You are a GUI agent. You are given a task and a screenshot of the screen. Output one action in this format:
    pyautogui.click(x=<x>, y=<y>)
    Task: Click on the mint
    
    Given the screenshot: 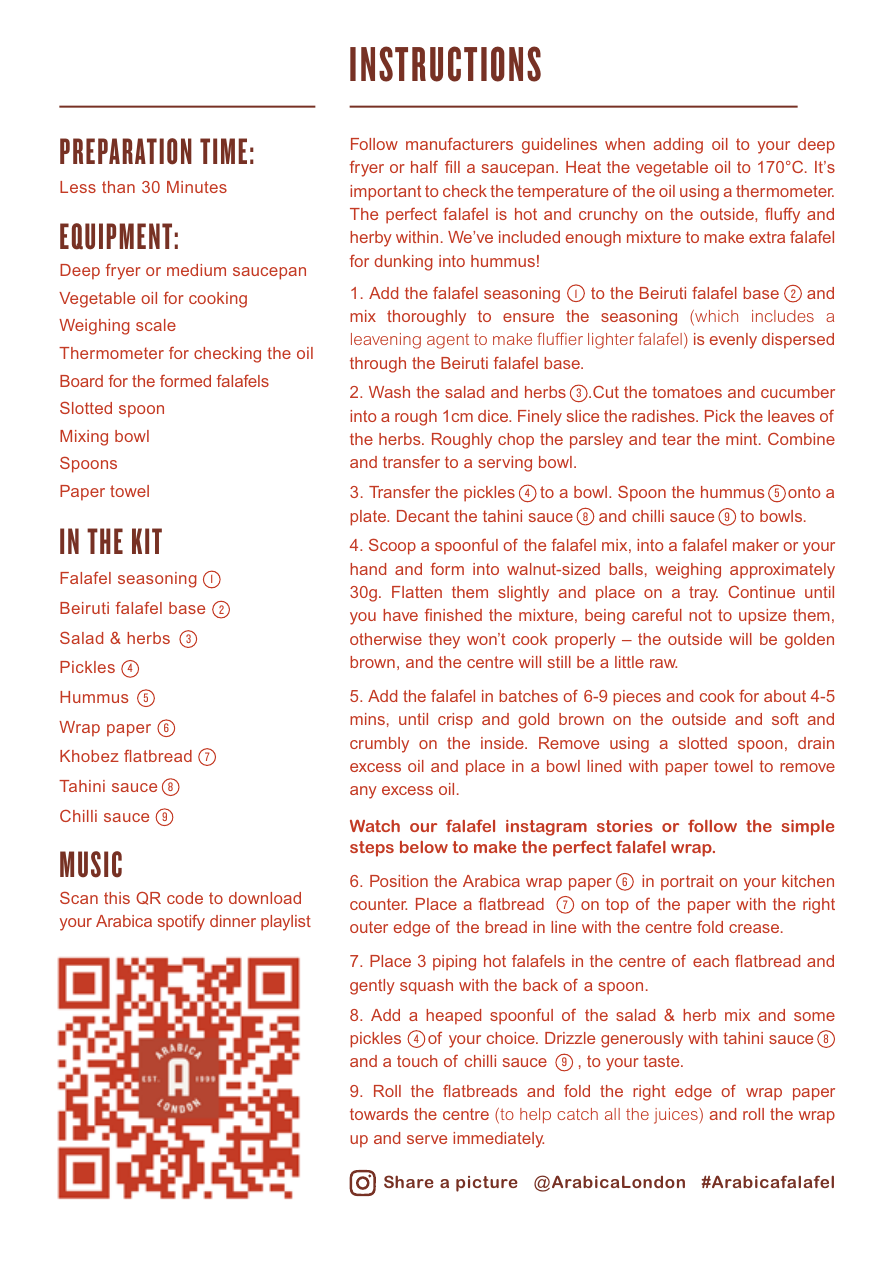 What is the action you would take?
    pyautogui.click(x=743, y=439)
